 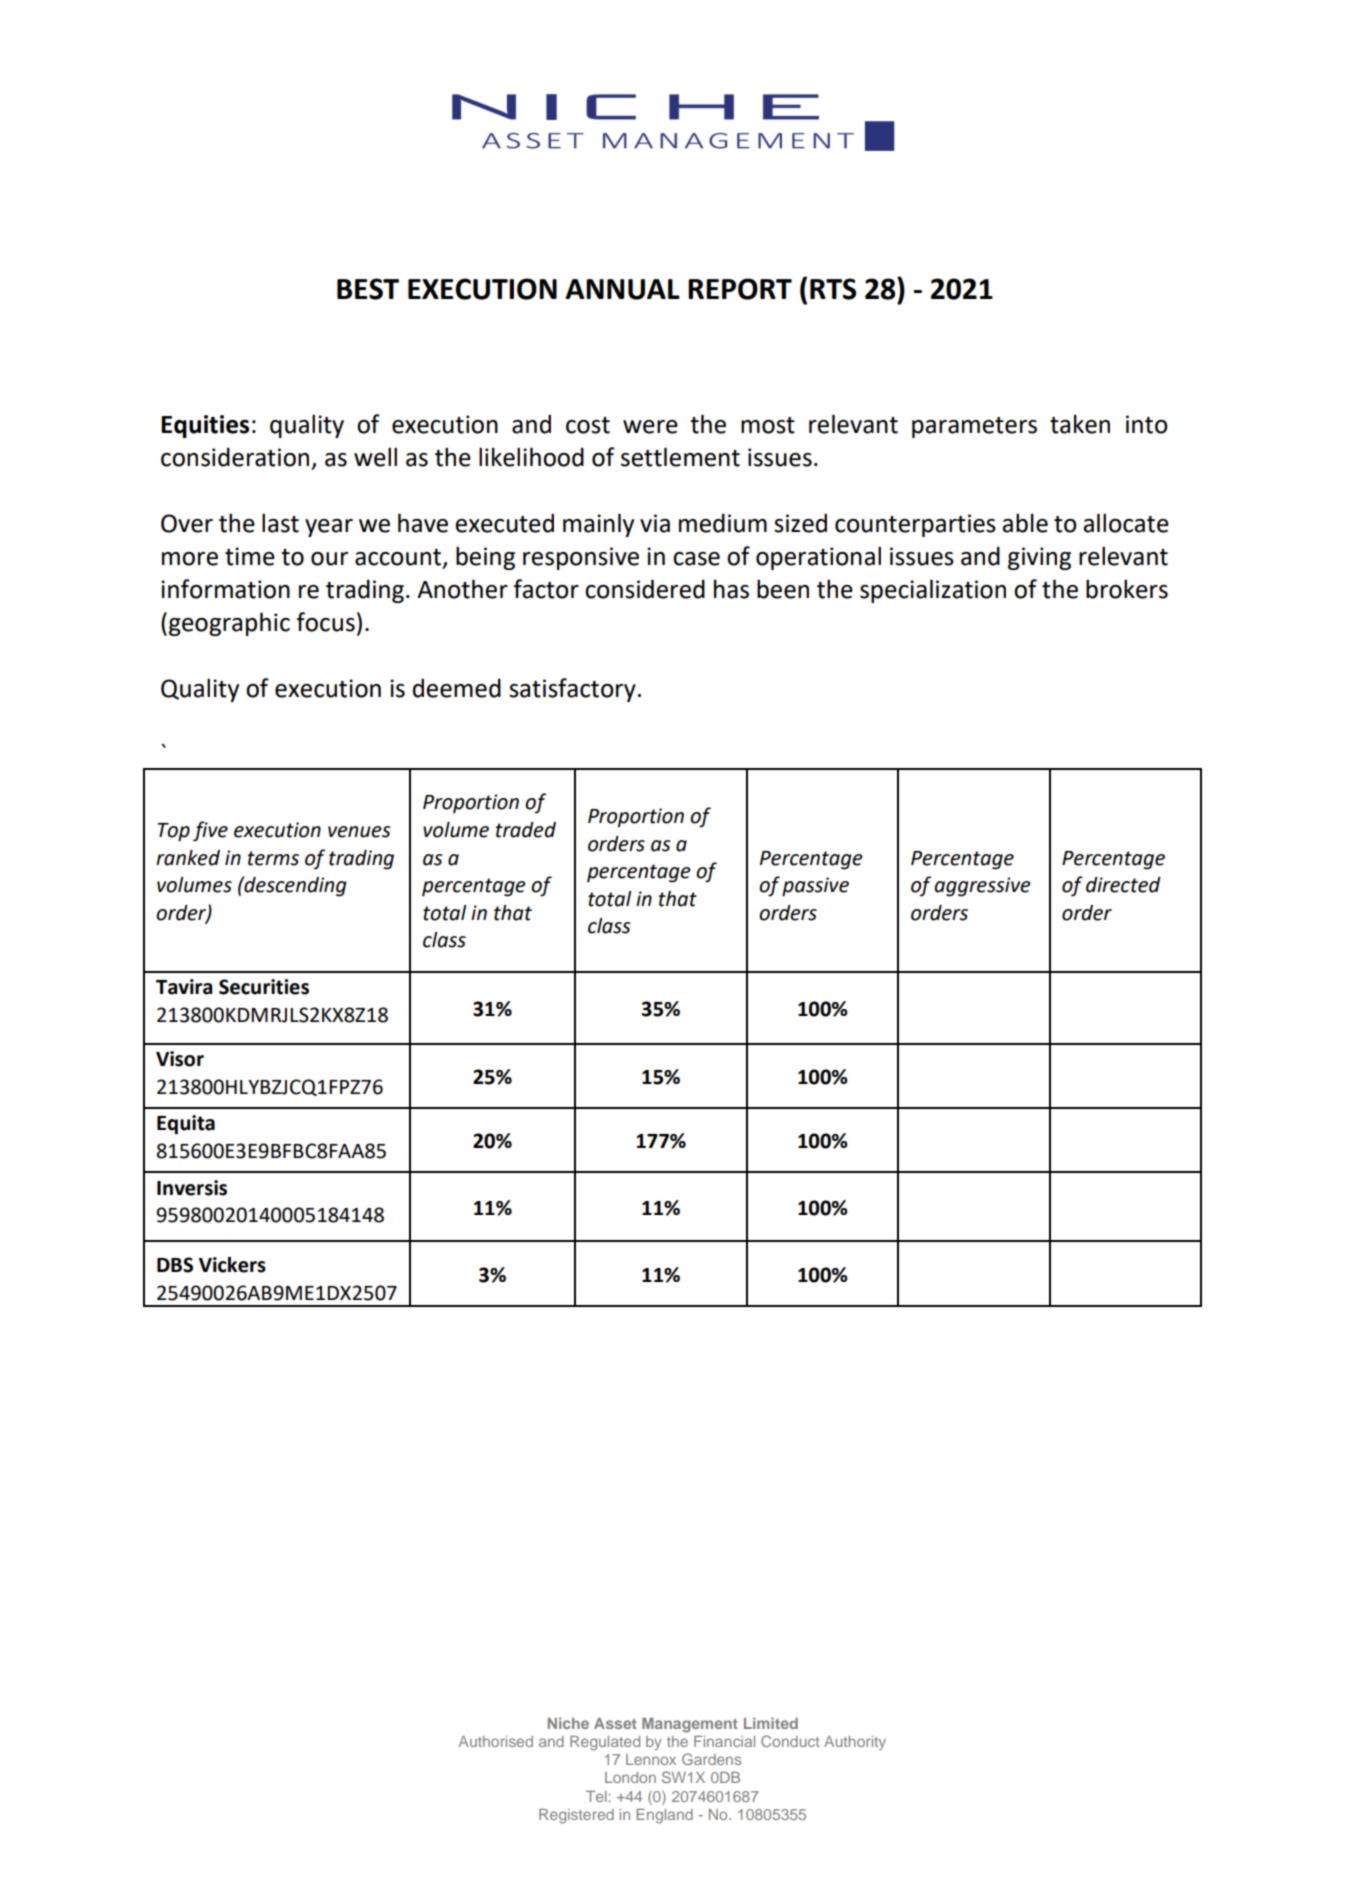 What do you see at coordinates (651, 1759) in the screenshot?
I see `Lennox` at bounding box center [651, 1759].
